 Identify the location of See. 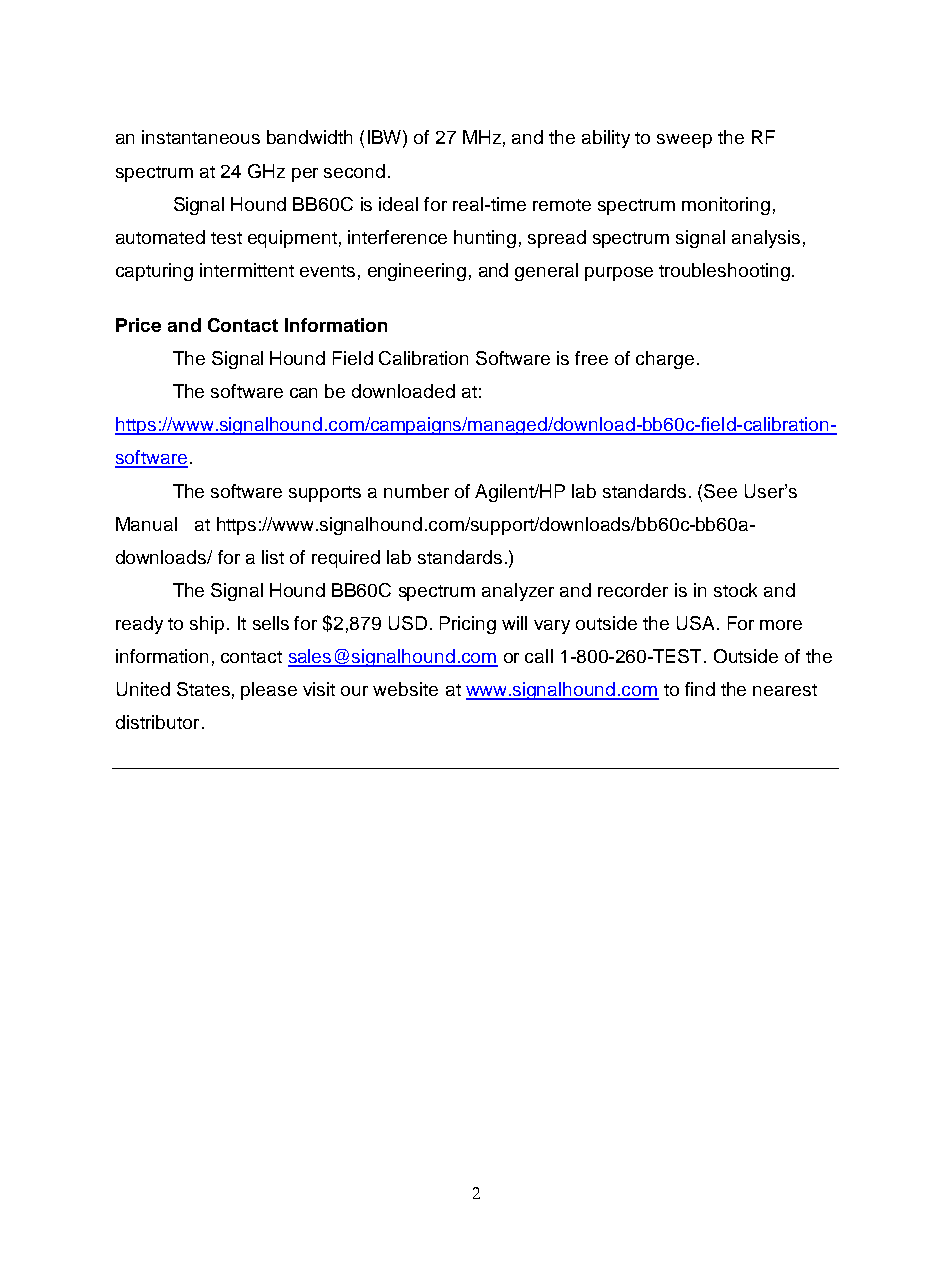
(720, 491).
